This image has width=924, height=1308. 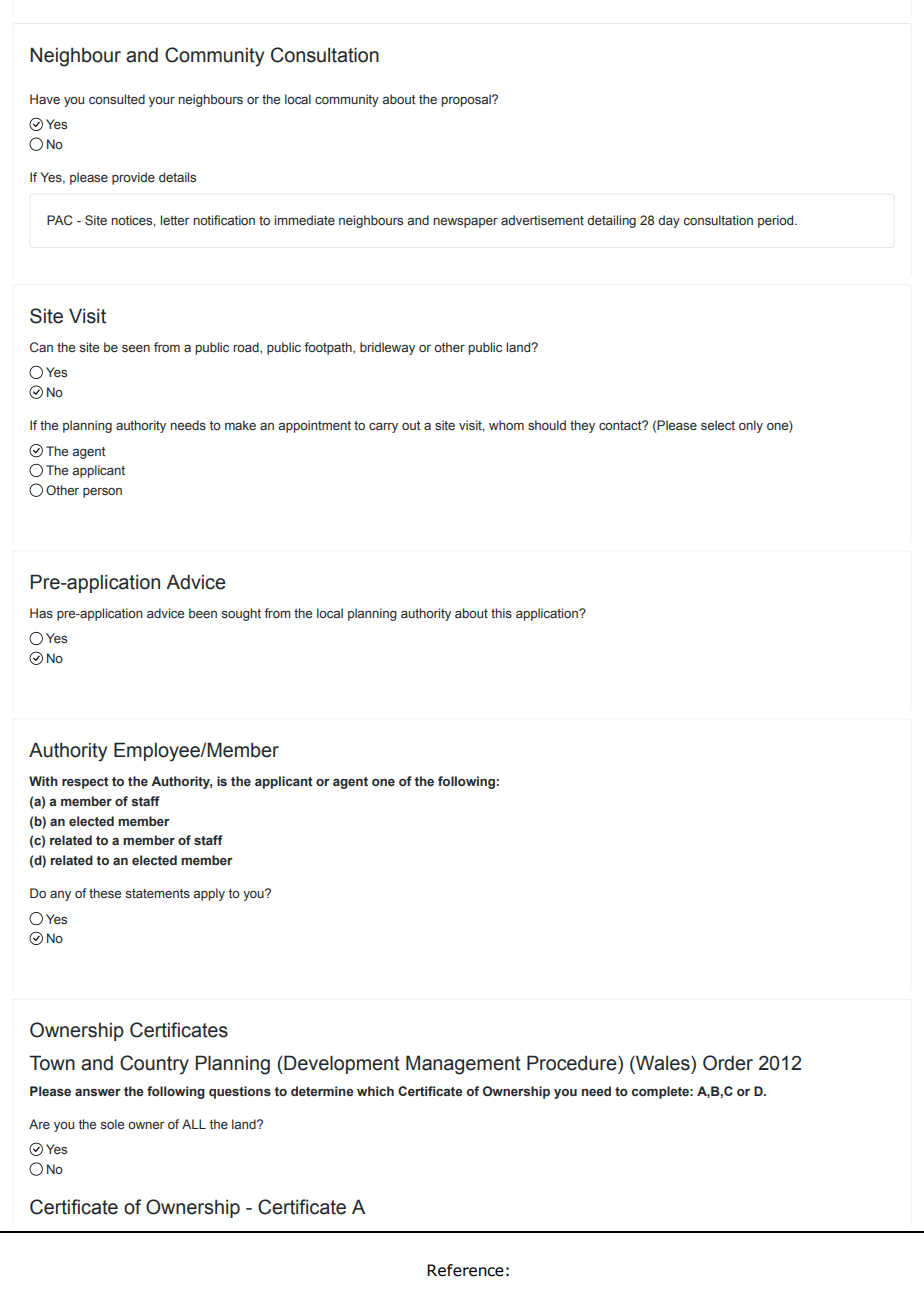 What do you see at coordinates (669, 221) in the image?
I see `day` at bounding box center [669, 221].
